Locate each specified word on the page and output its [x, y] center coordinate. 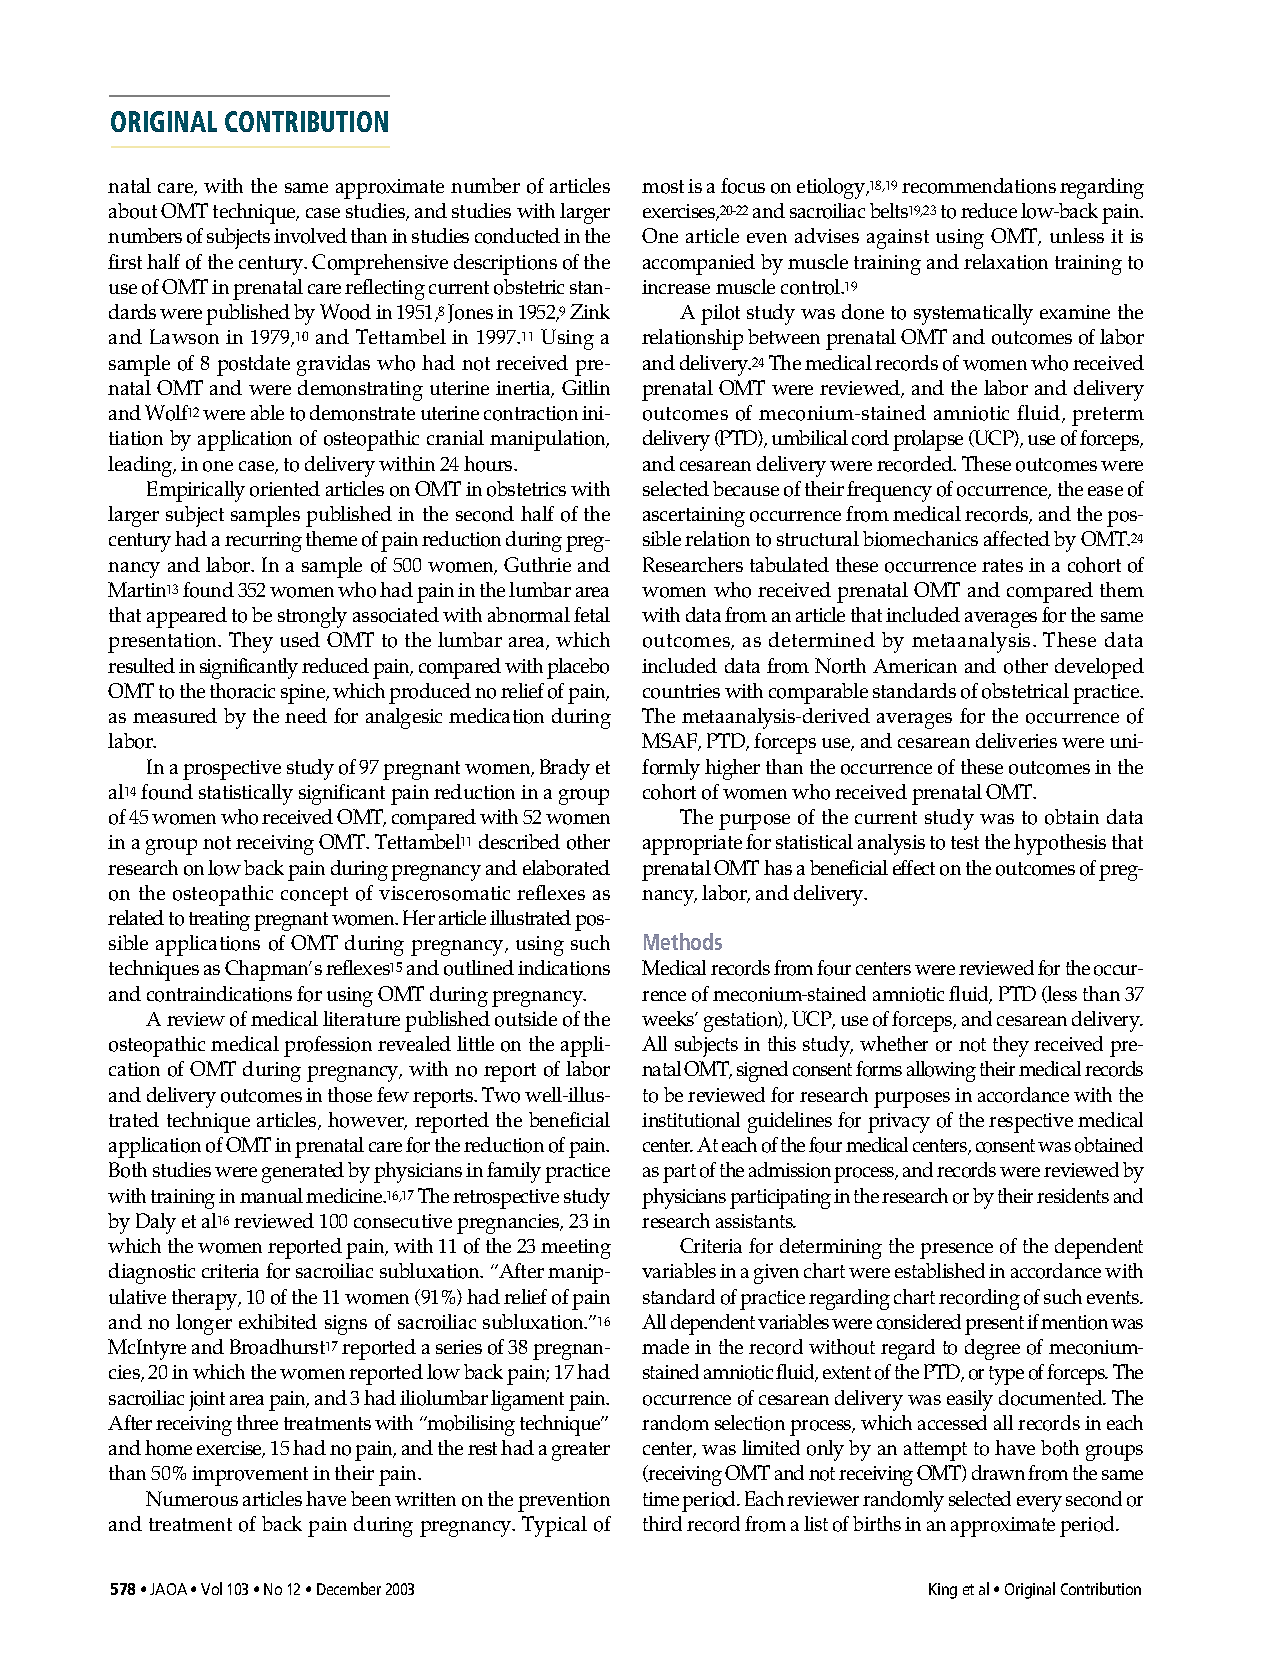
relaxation [1006, 262]
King [943, 1591]
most [663, 187]
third [662, 1523]
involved [310, 236]
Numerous [192, 1499]
